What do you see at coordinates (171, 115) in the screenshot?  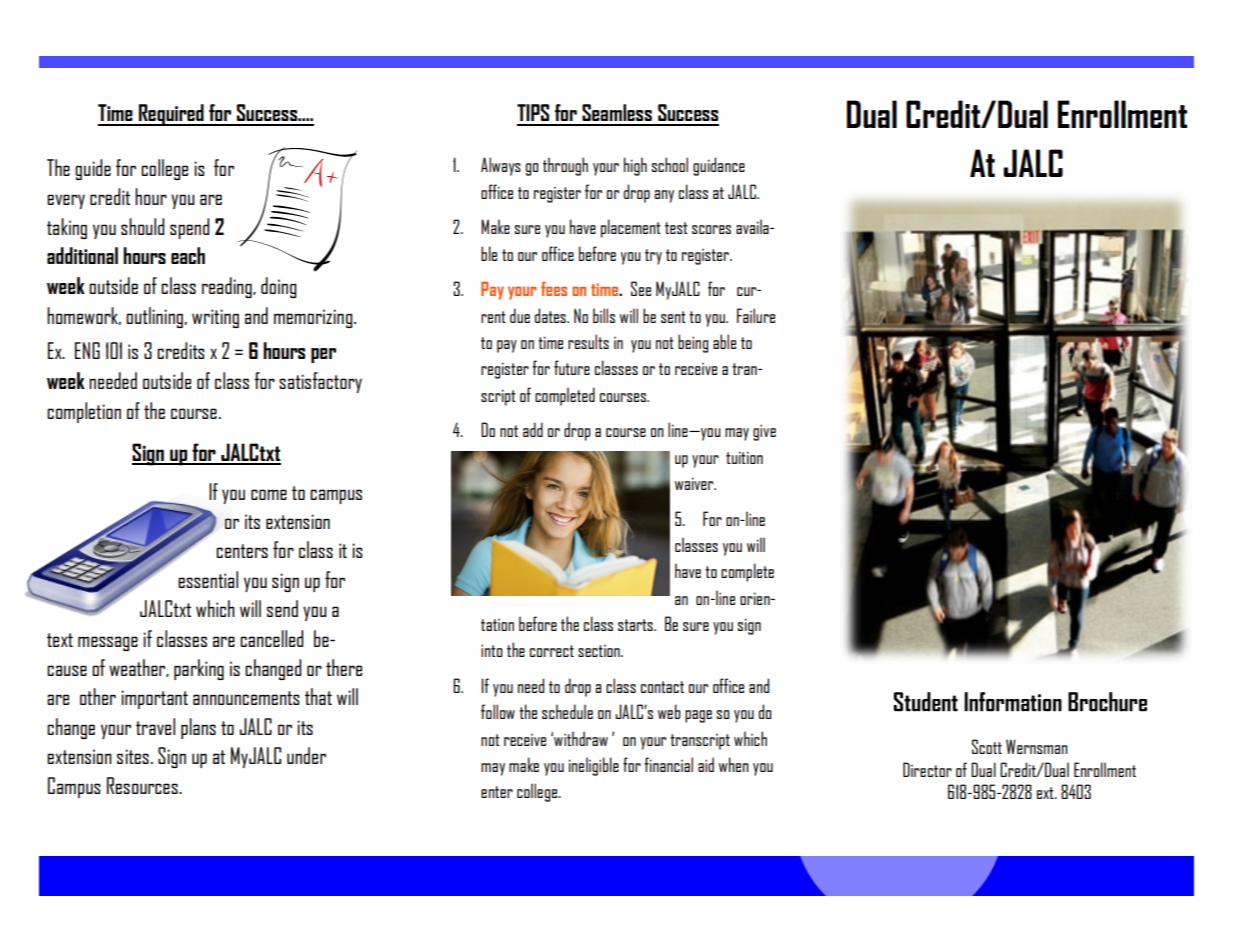 I see `Required` at bounding box center [171, 115].
